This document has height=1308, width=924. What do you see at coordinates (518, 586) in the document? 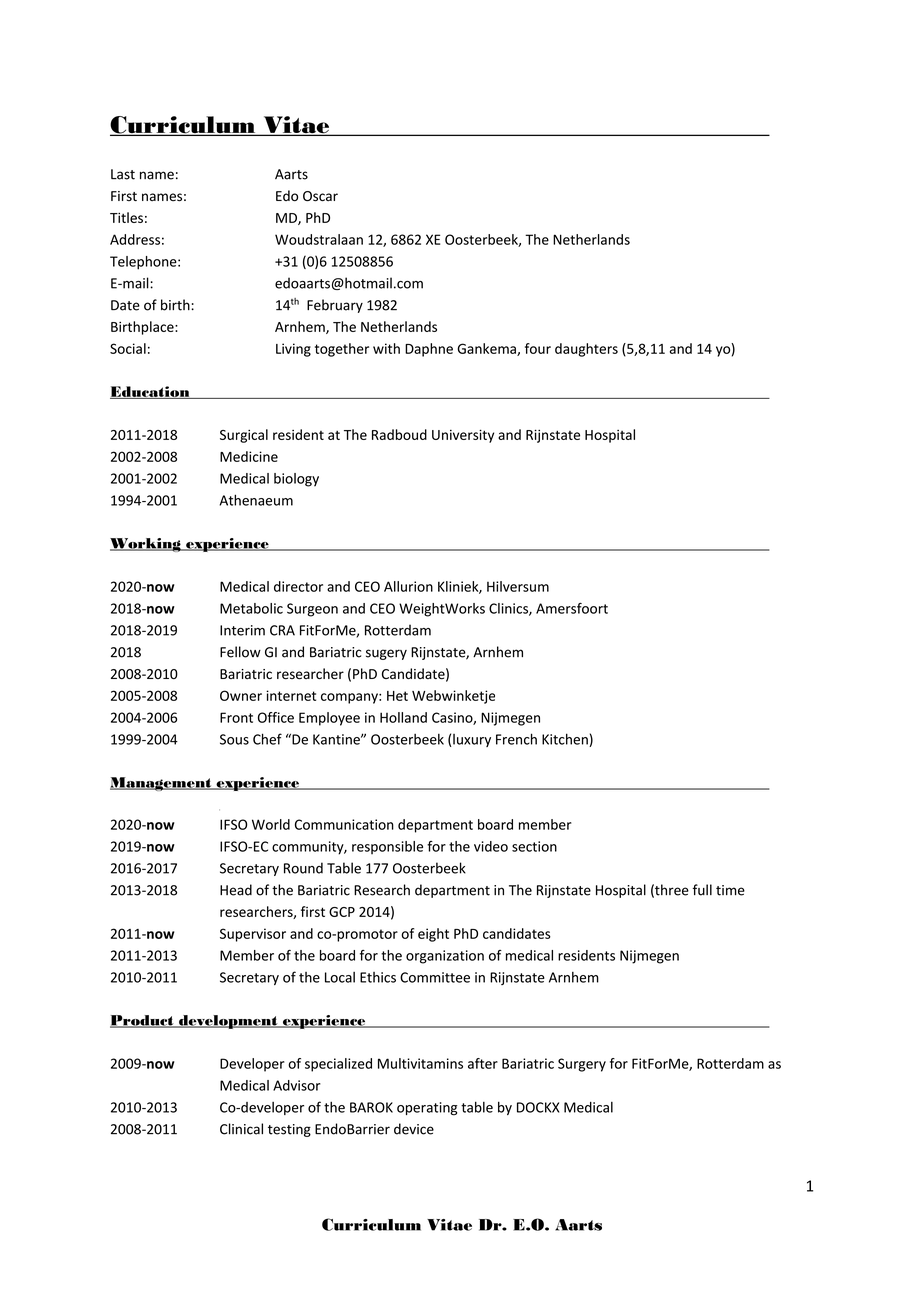
I see `Hilversum` at bounding box center [518, 586].
